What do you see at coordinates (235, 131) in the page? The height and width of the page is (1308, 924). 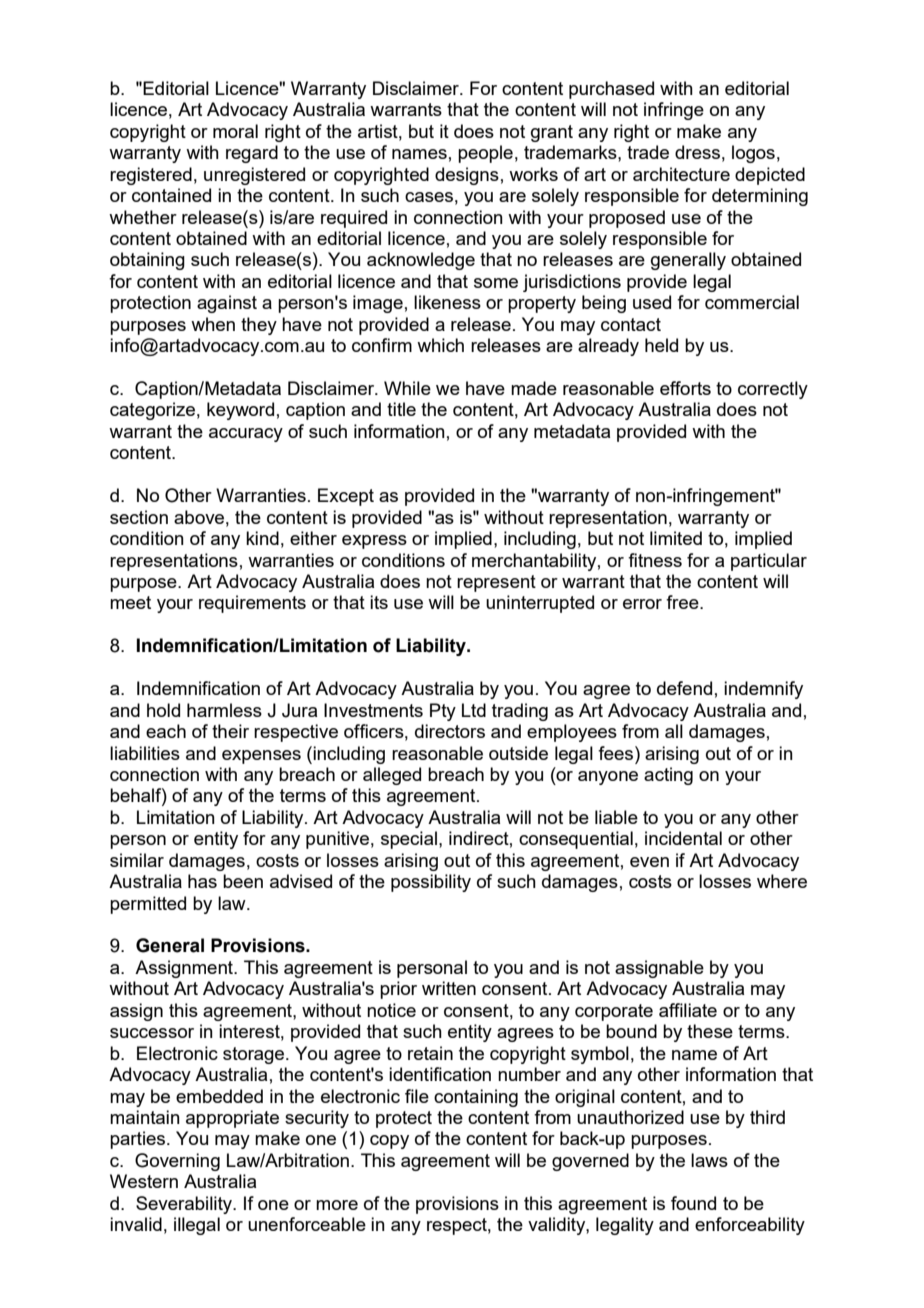 I see `moral` at bounding box center [235, 131].
